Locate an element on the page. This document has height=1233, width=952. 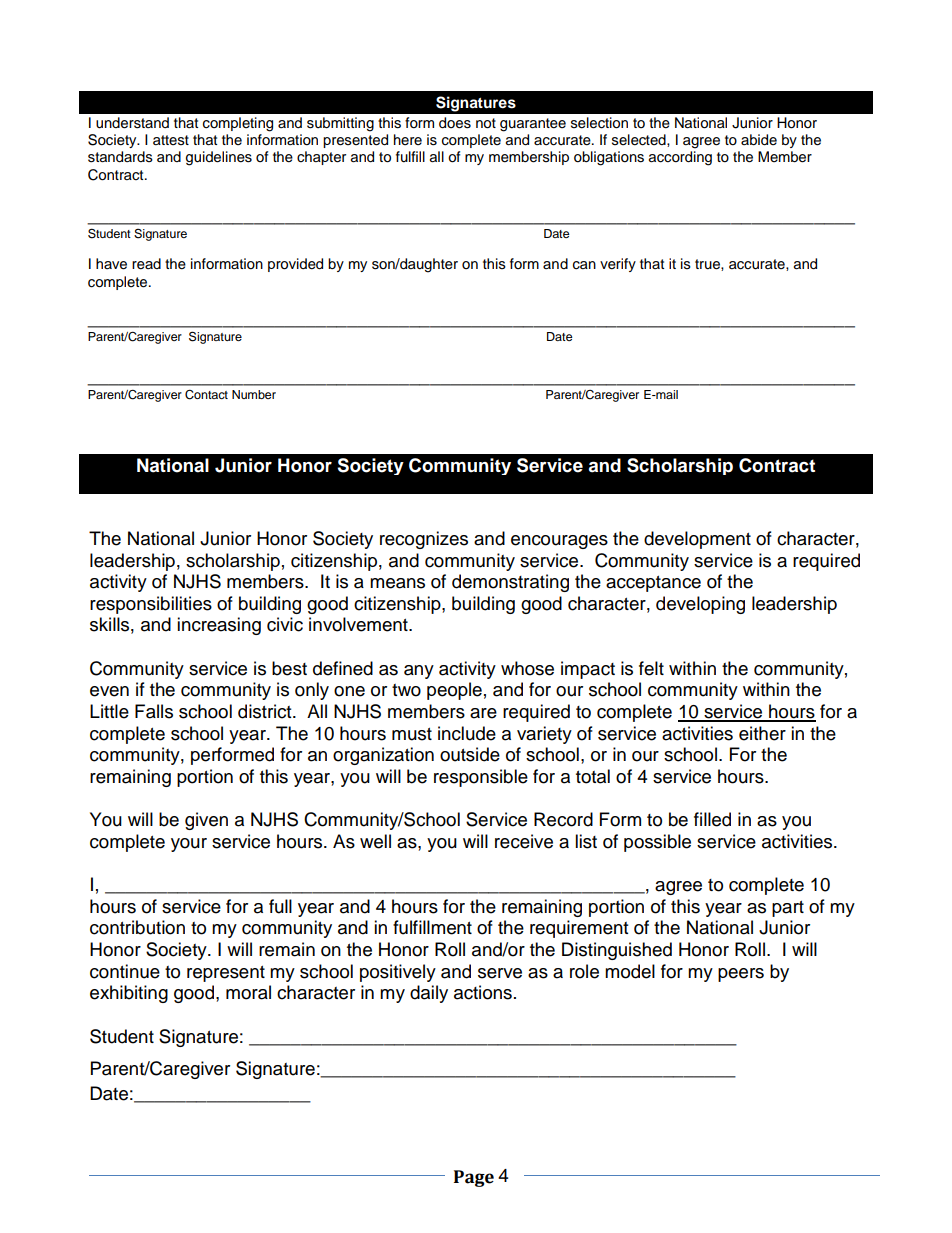
exhibiting is located at coordinates (129, 994).
